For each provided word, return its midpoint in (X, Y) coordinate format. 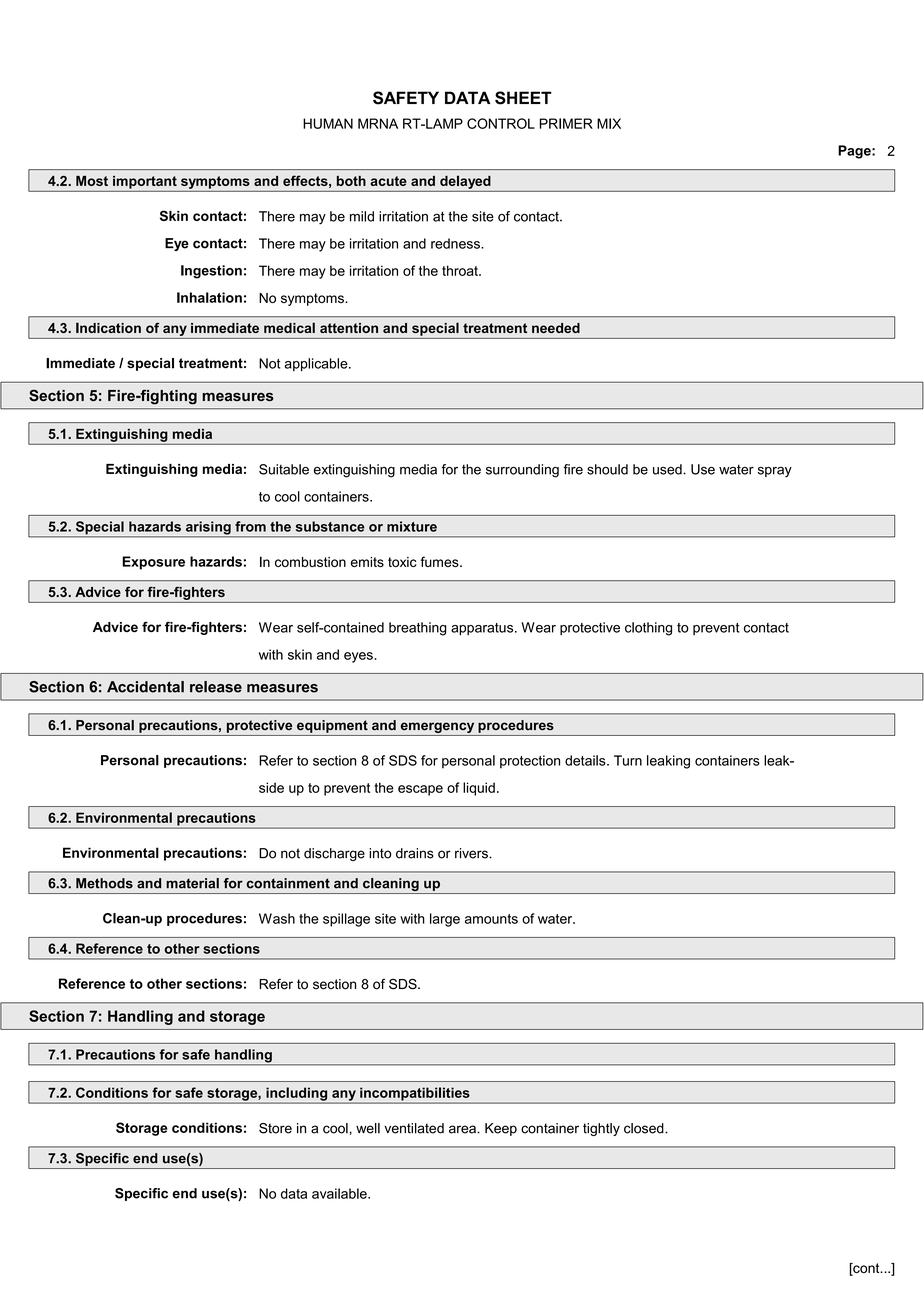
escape (420, 790)
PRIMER (566, 123)
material (192, 883)
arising (208, 529)
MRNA (378, 123)
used (668, 469)
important (145, 182)
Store (275, 1128)
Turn (628, 760)
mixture (412, 526)
